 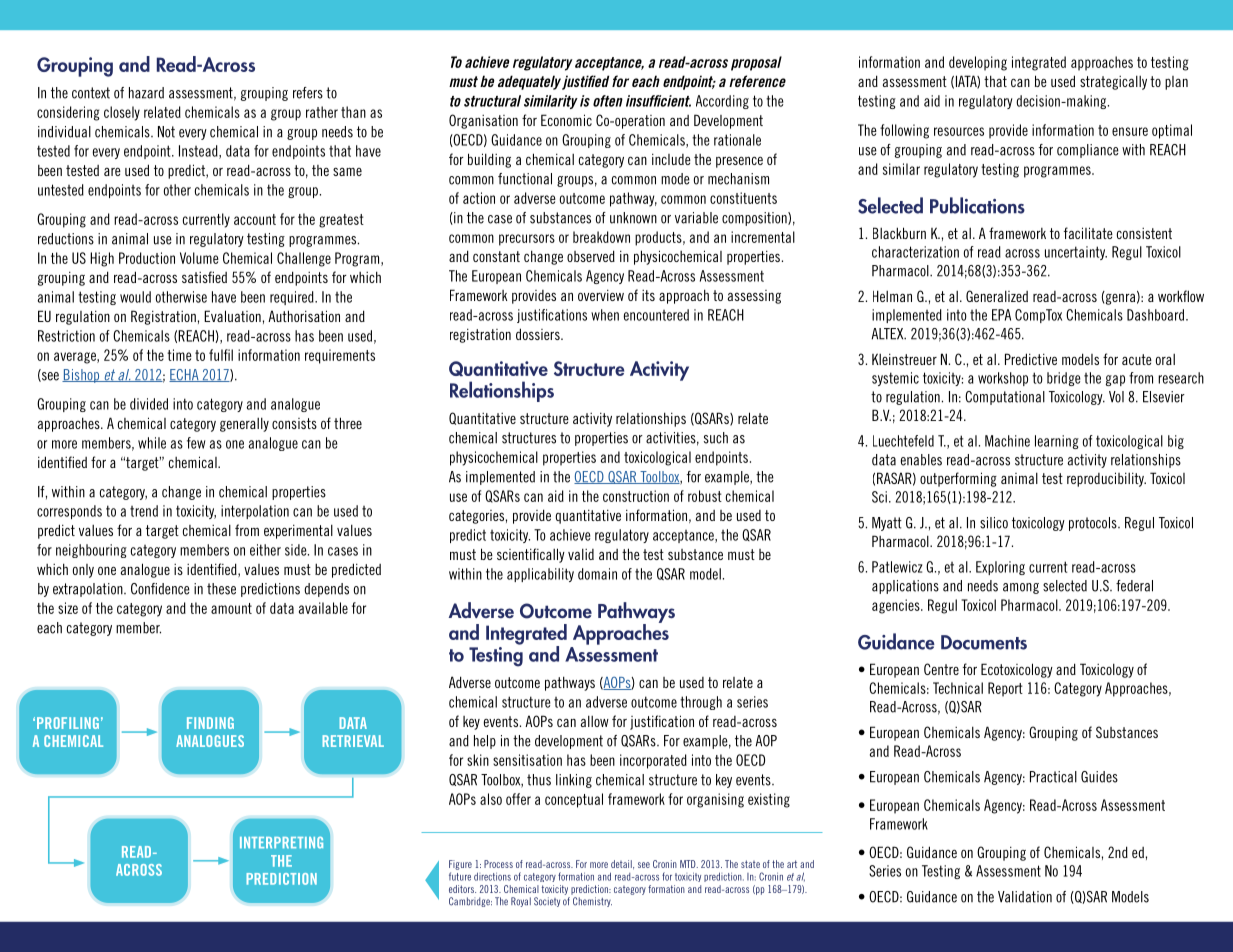 I want to click on hazard, so click(x=146, y=93).
